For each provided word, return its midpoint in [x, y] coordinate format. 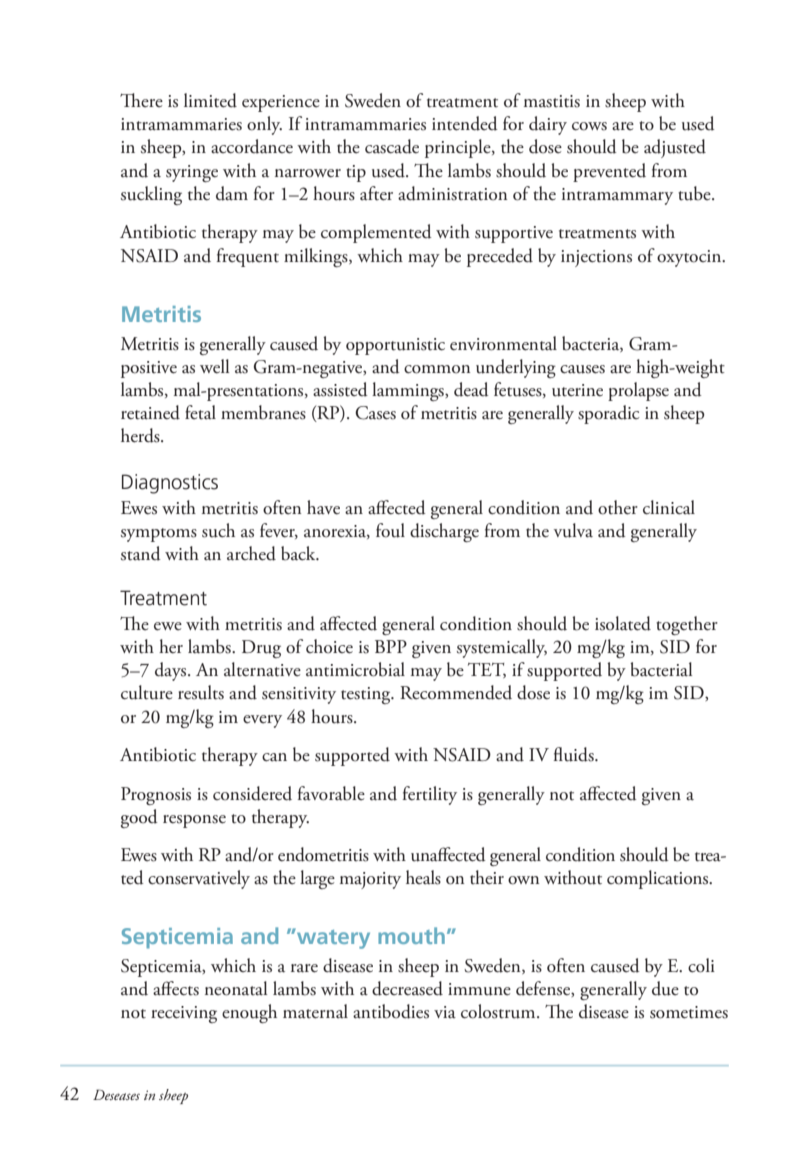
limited [210, 100]
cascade [392, 146]
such [218, 530]
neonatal [236, 988]
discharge [444, 532]
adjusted [675, 148]
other [618, 507]
